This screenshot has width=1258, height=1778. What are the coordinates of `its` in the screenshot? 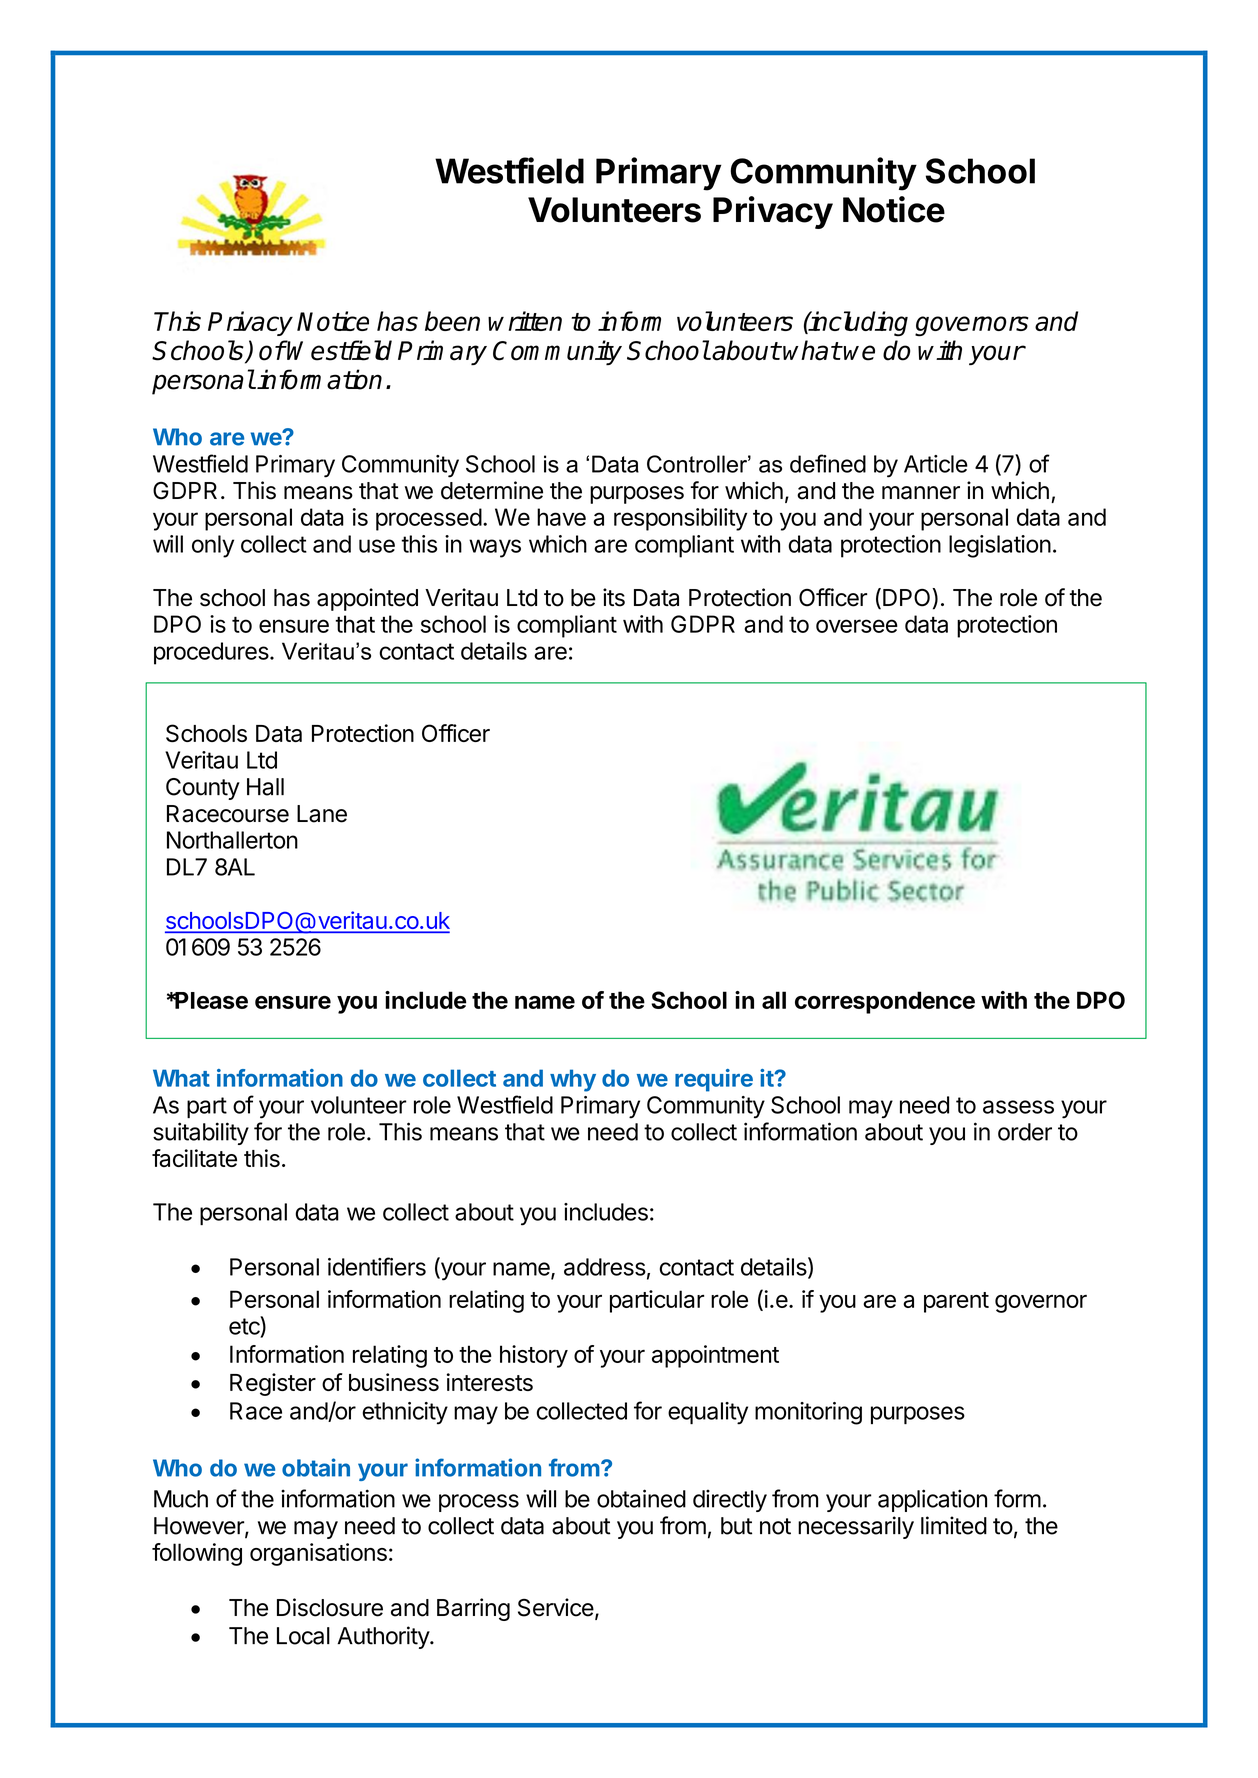 It's located at (614, 597).
